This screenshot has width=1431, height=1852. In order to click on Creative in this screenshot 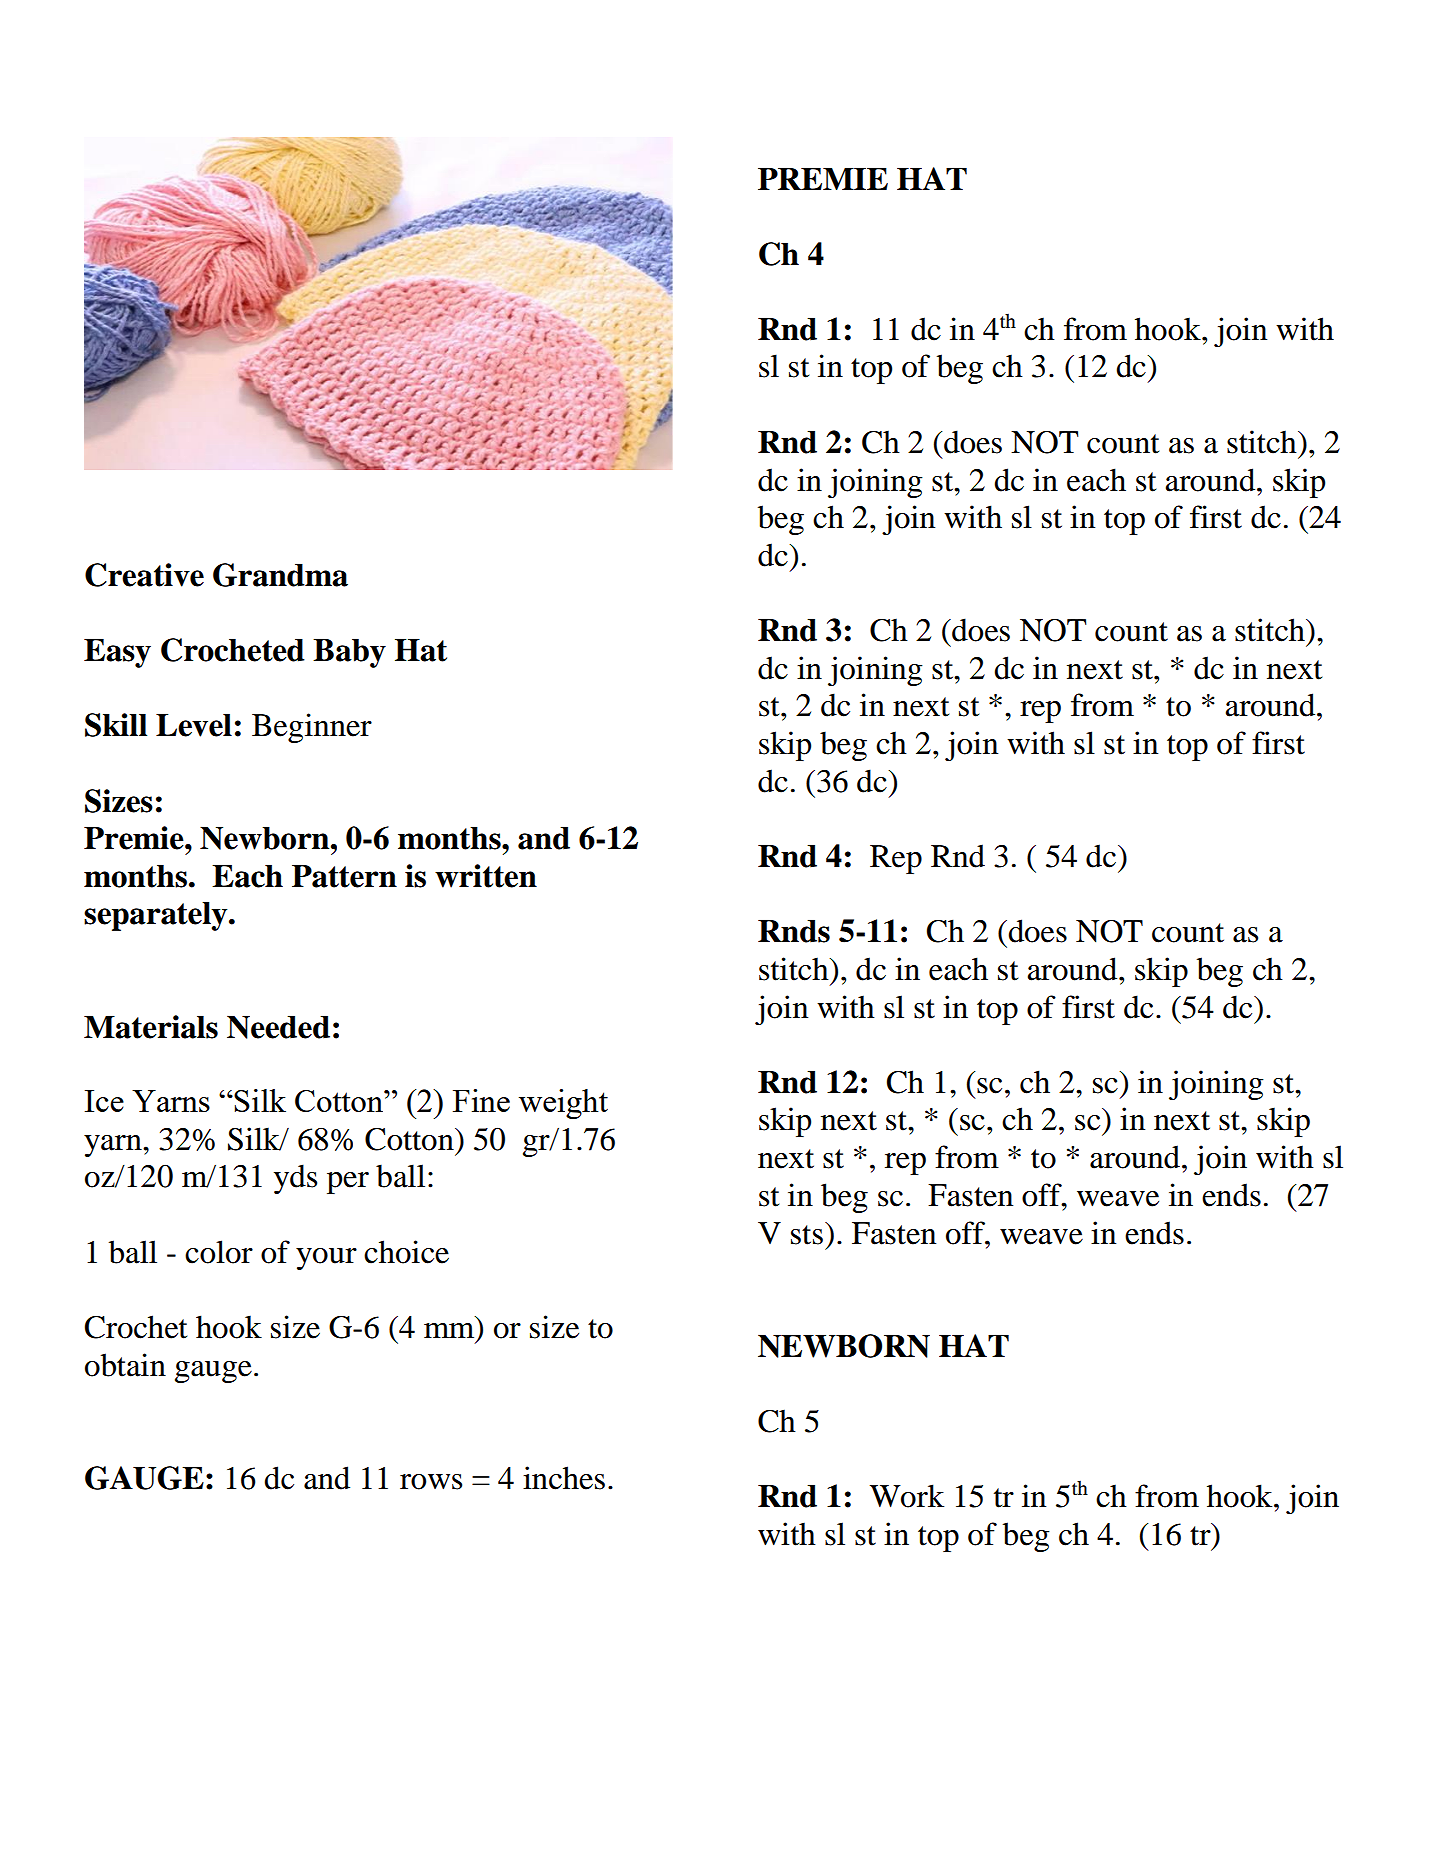, I will do `click(144, 575)`.
